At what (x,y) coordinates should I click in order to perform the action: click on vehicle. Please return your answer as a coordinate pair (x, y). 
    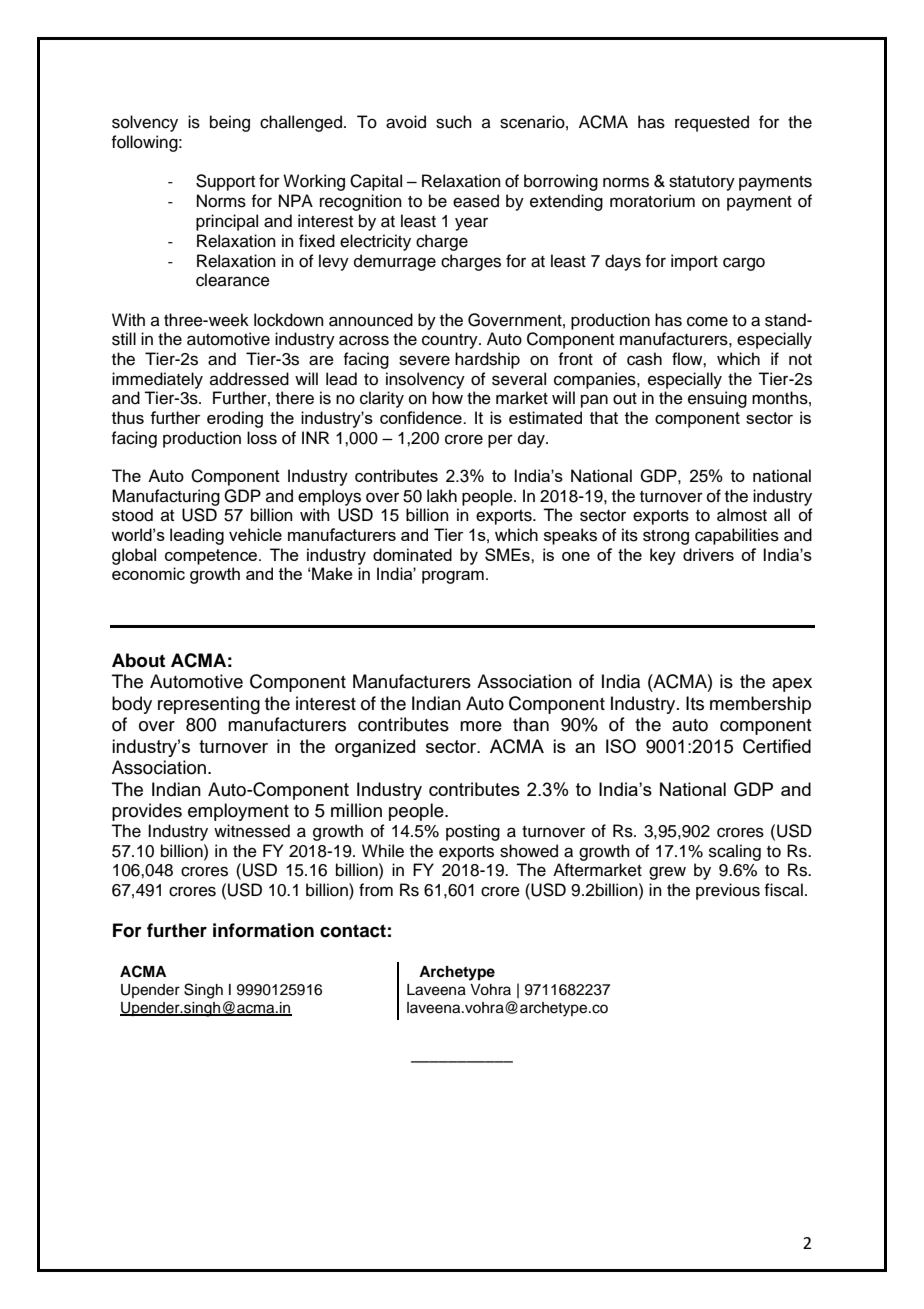
    Looking at the image, I should click on (255, 534).
